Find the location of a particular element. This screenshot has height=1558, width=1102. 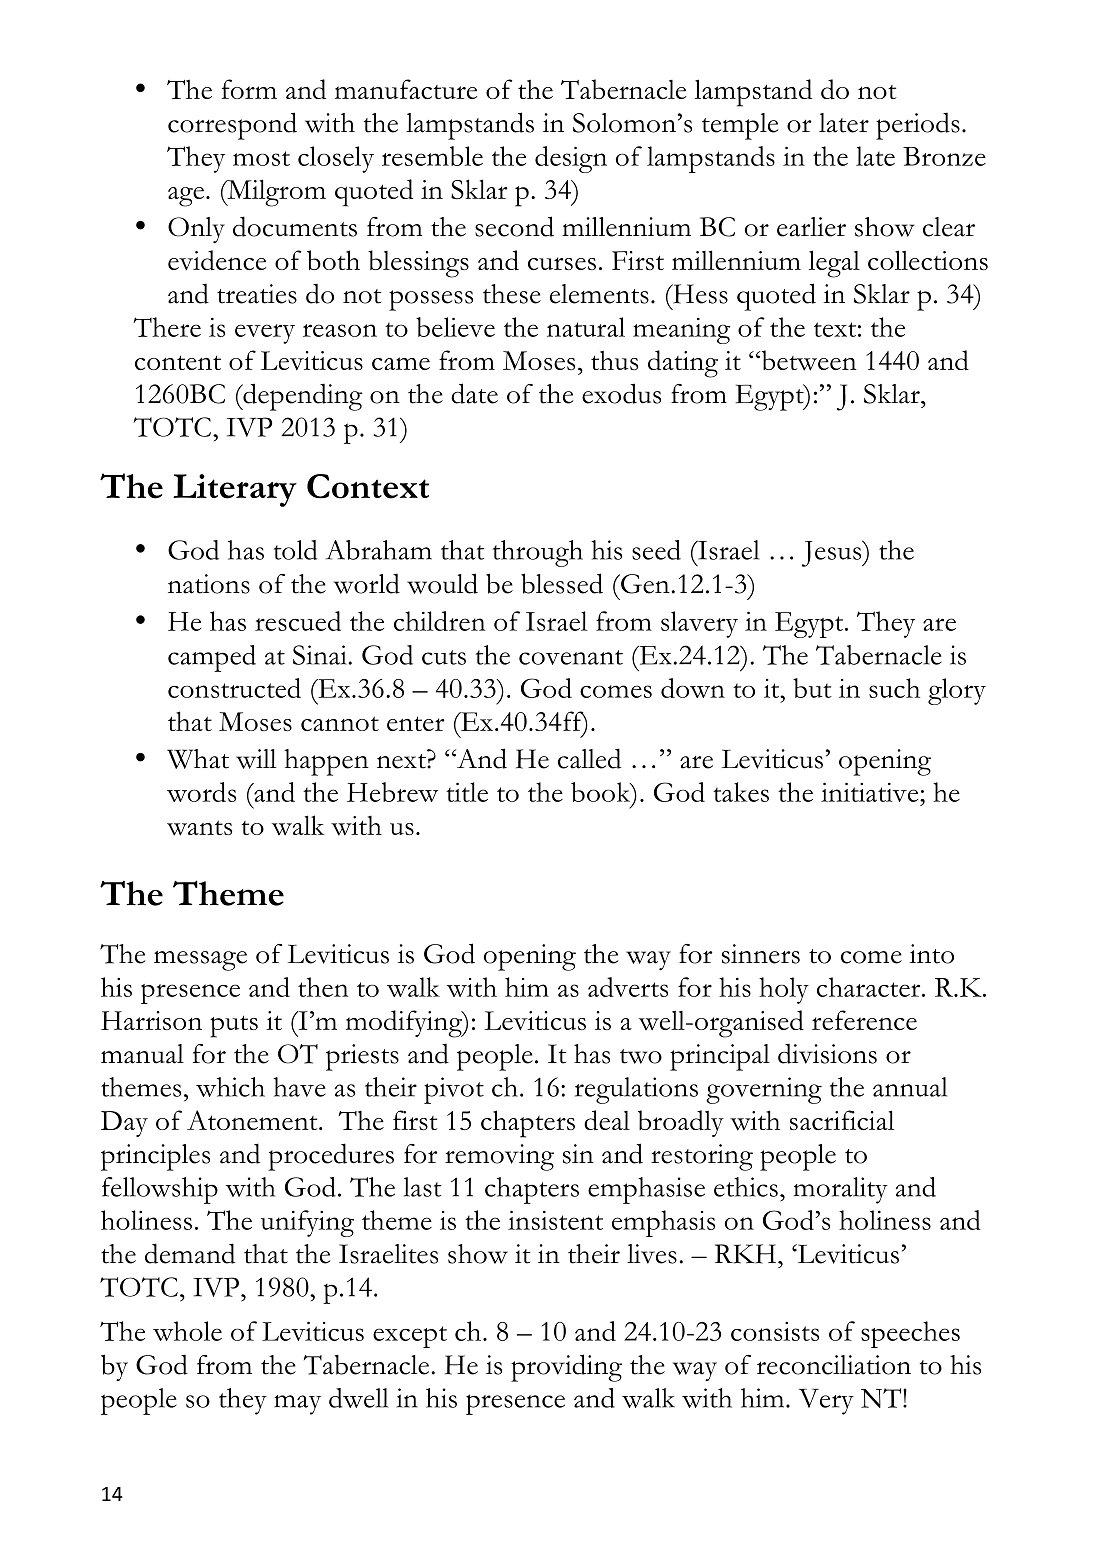

whole is located at coordinates (187, 1331).
